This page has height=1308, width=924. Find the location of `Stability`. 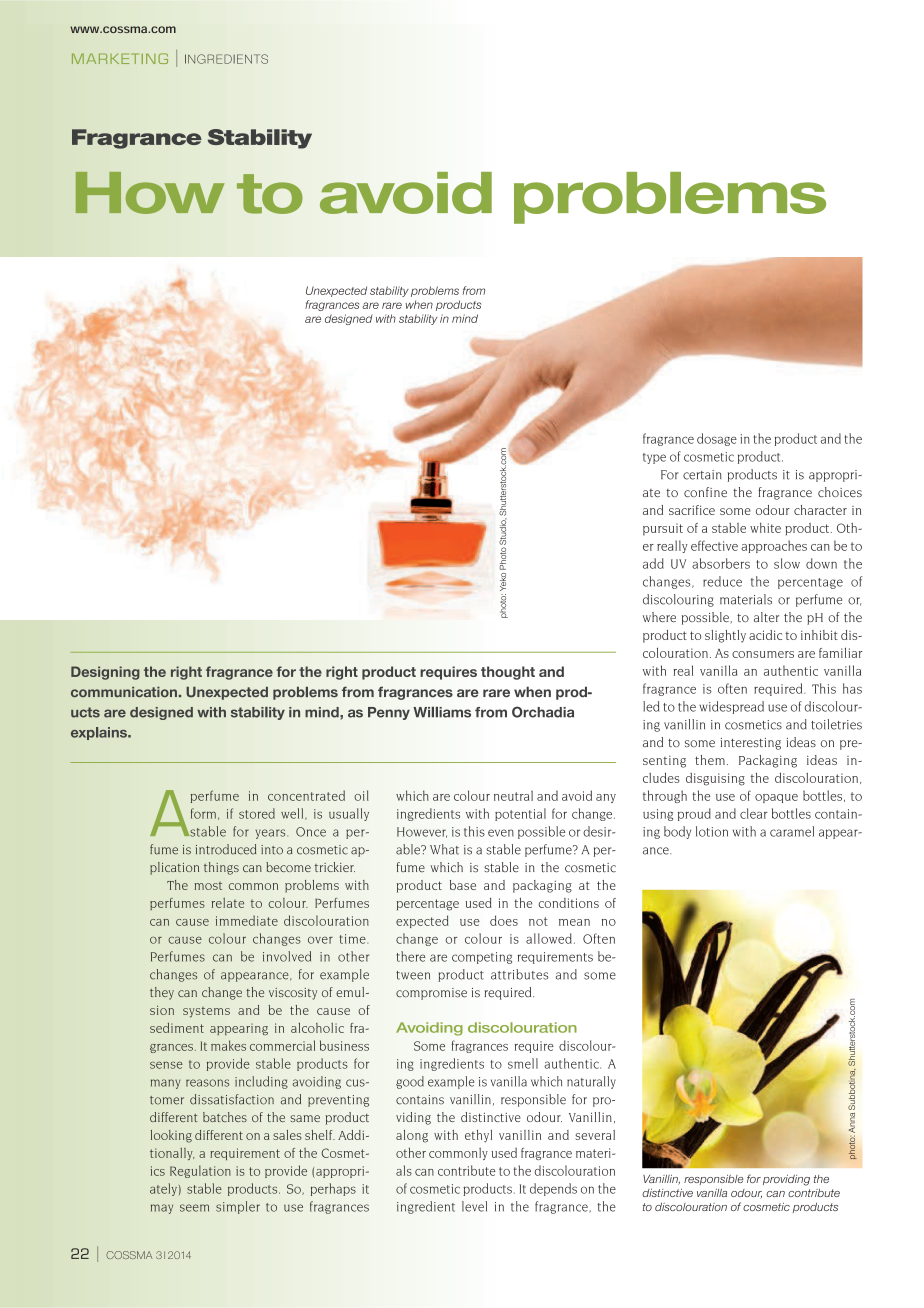

Stability is located at coordinates (259, 139).
